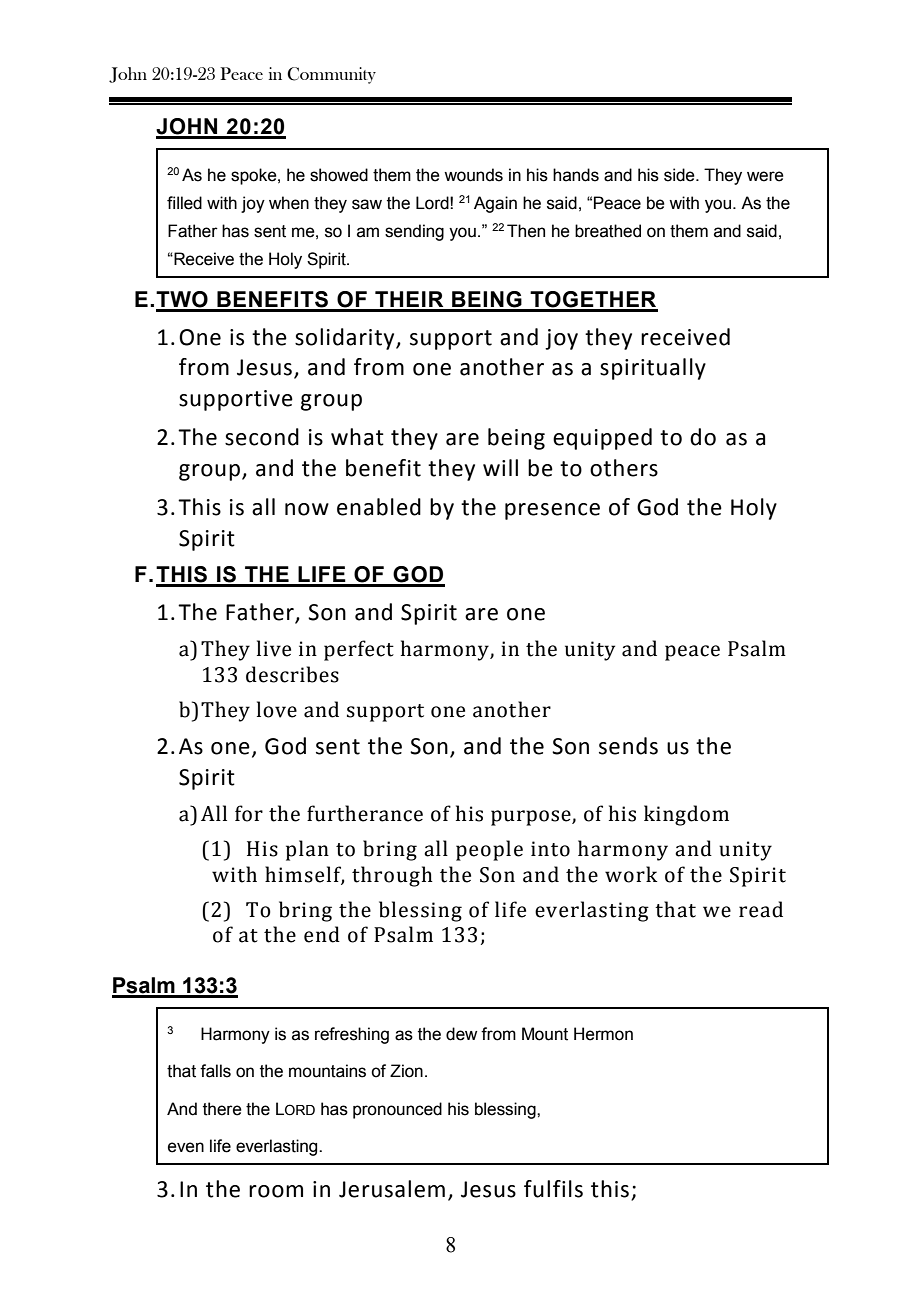 The width and height of the screenshot is (924, 1307). I want to click on Hermon, so click(603, 1034).
